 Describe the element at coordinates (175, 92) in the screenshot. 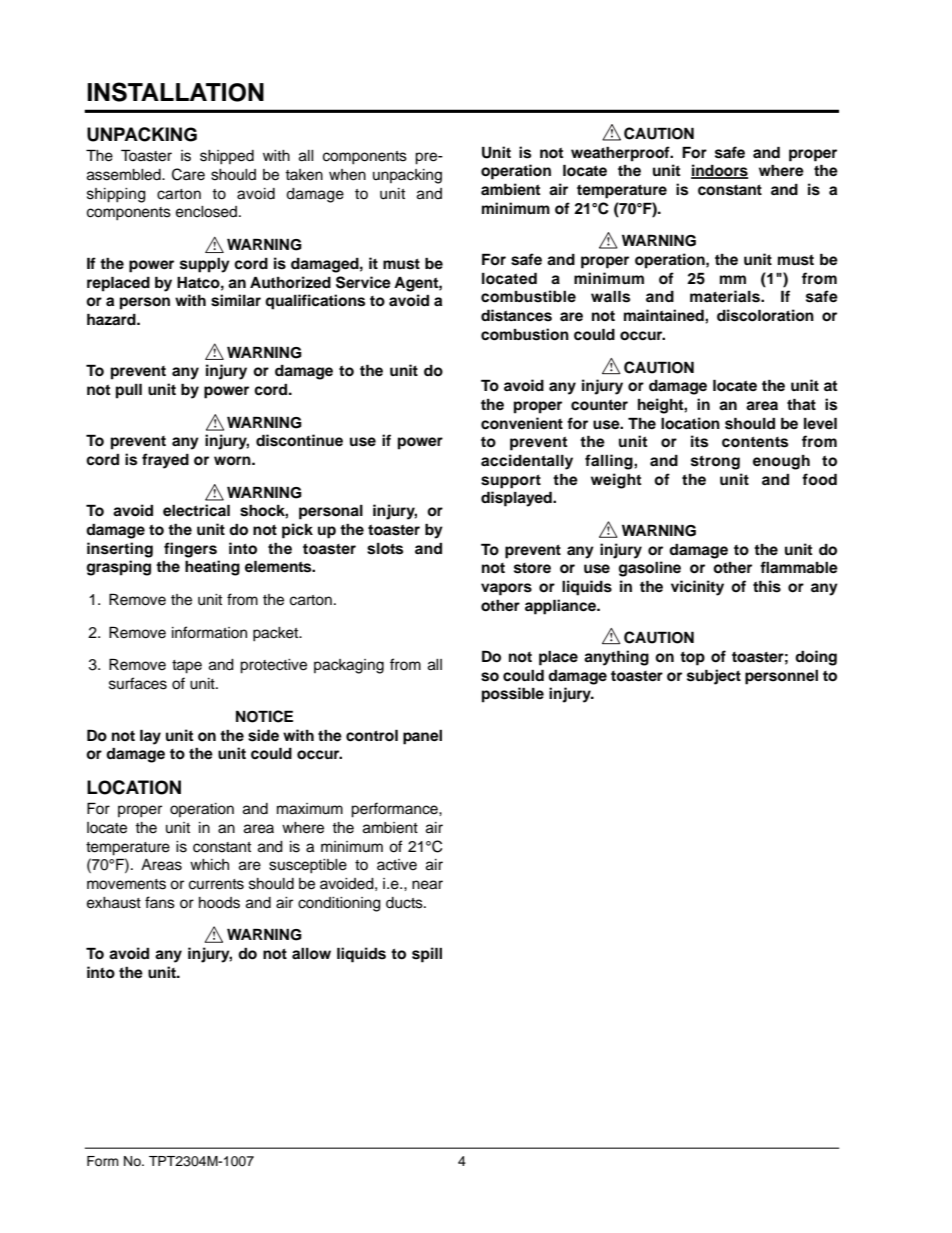

I see `INSTALLATION` at that location.
